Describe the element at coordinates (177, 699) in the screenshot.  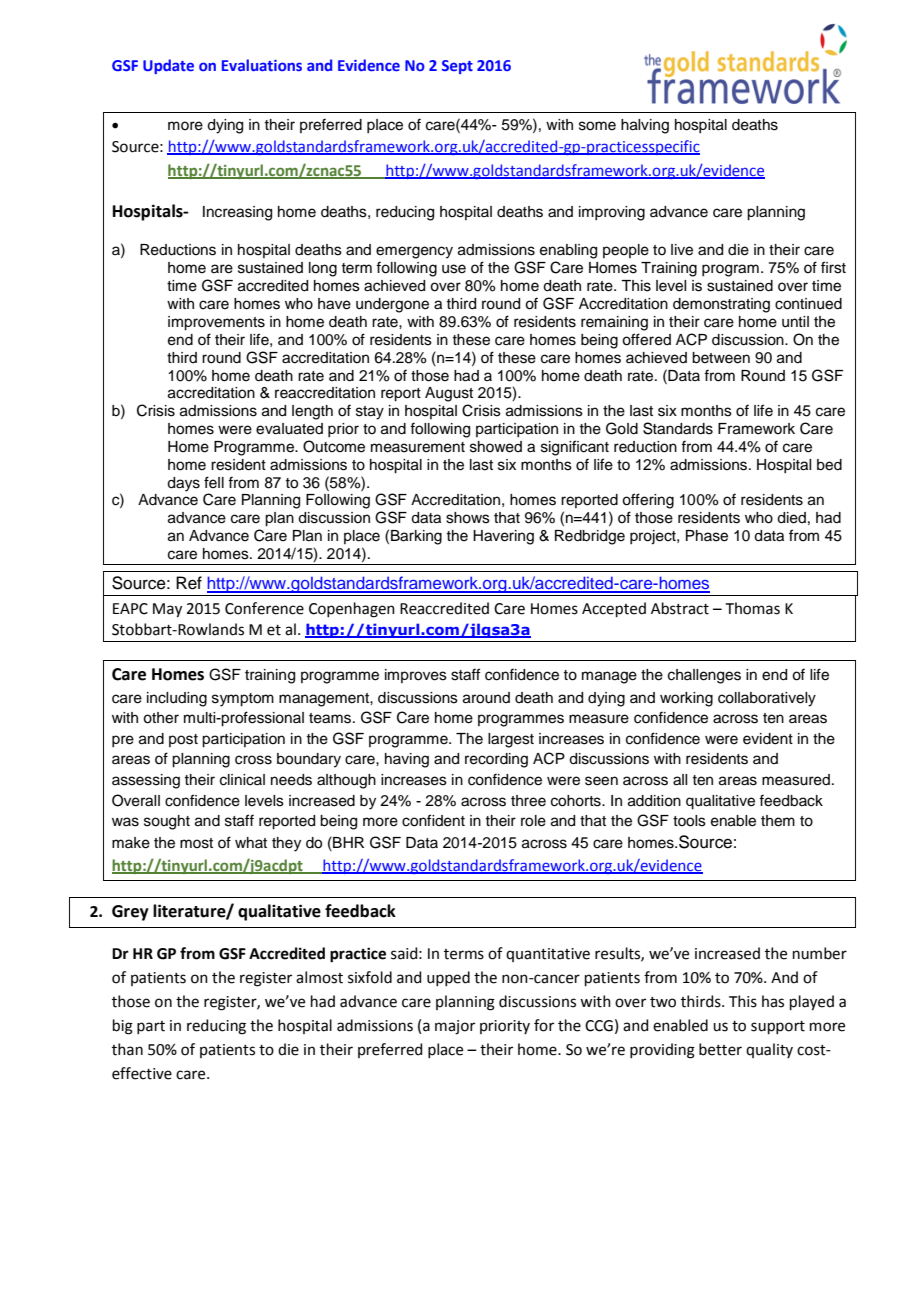
I see `including` at that location.
